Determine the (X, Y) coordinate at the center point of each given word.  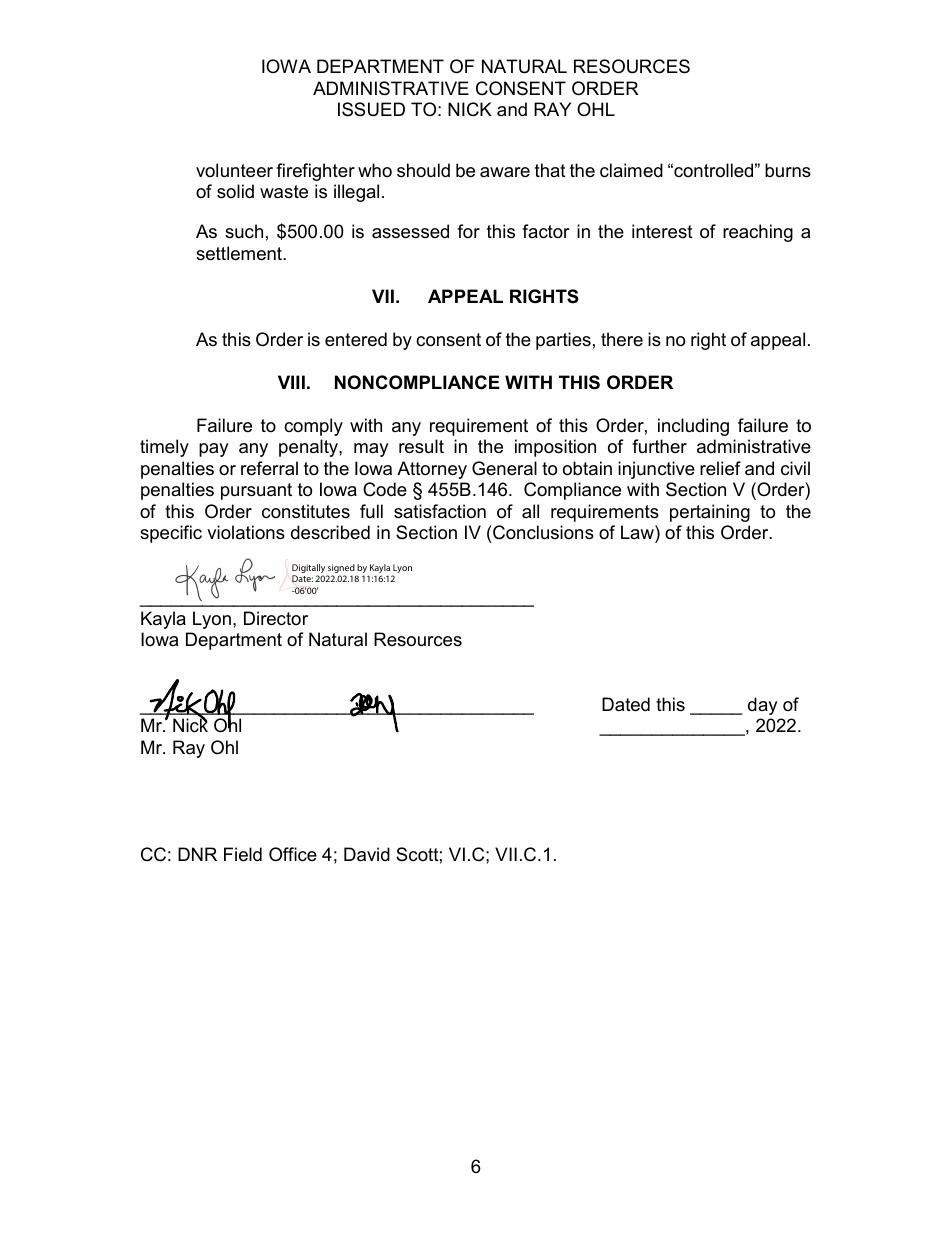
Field (243, 854)
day (762, 706)
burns (788, 170)
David (367, 854)
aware (505, 172)
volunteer (234, 170)
